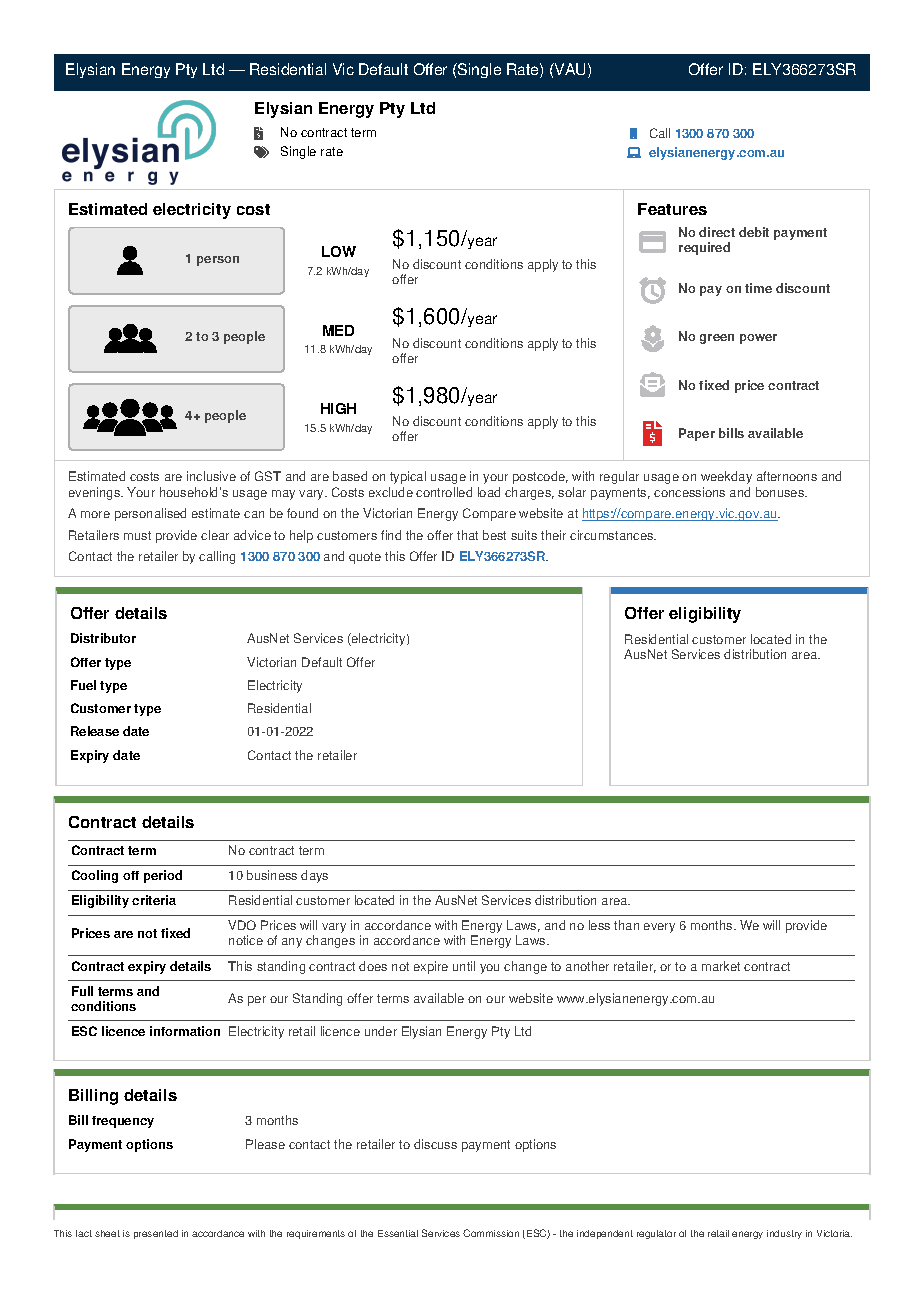 This page has width=924, height=1308. I want to click on LOW, so click(339, 251).
